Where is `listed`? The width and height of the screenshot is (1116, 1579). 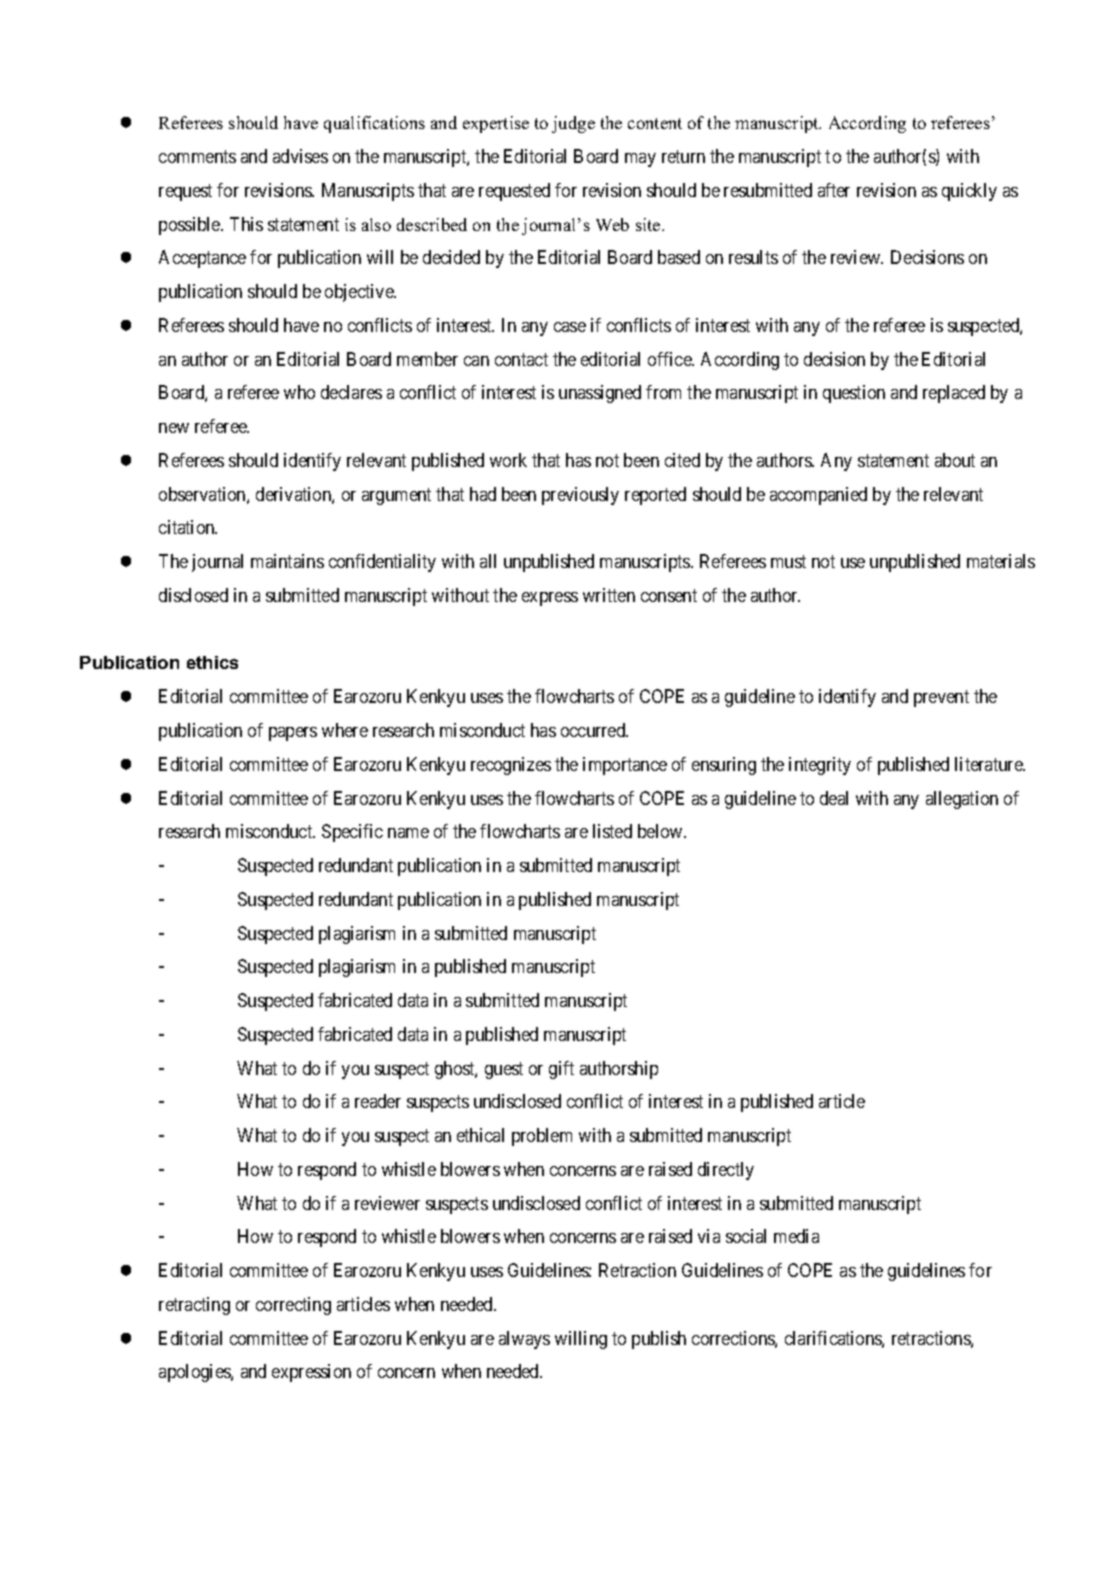 listed is located at coordinates (612, 831).
